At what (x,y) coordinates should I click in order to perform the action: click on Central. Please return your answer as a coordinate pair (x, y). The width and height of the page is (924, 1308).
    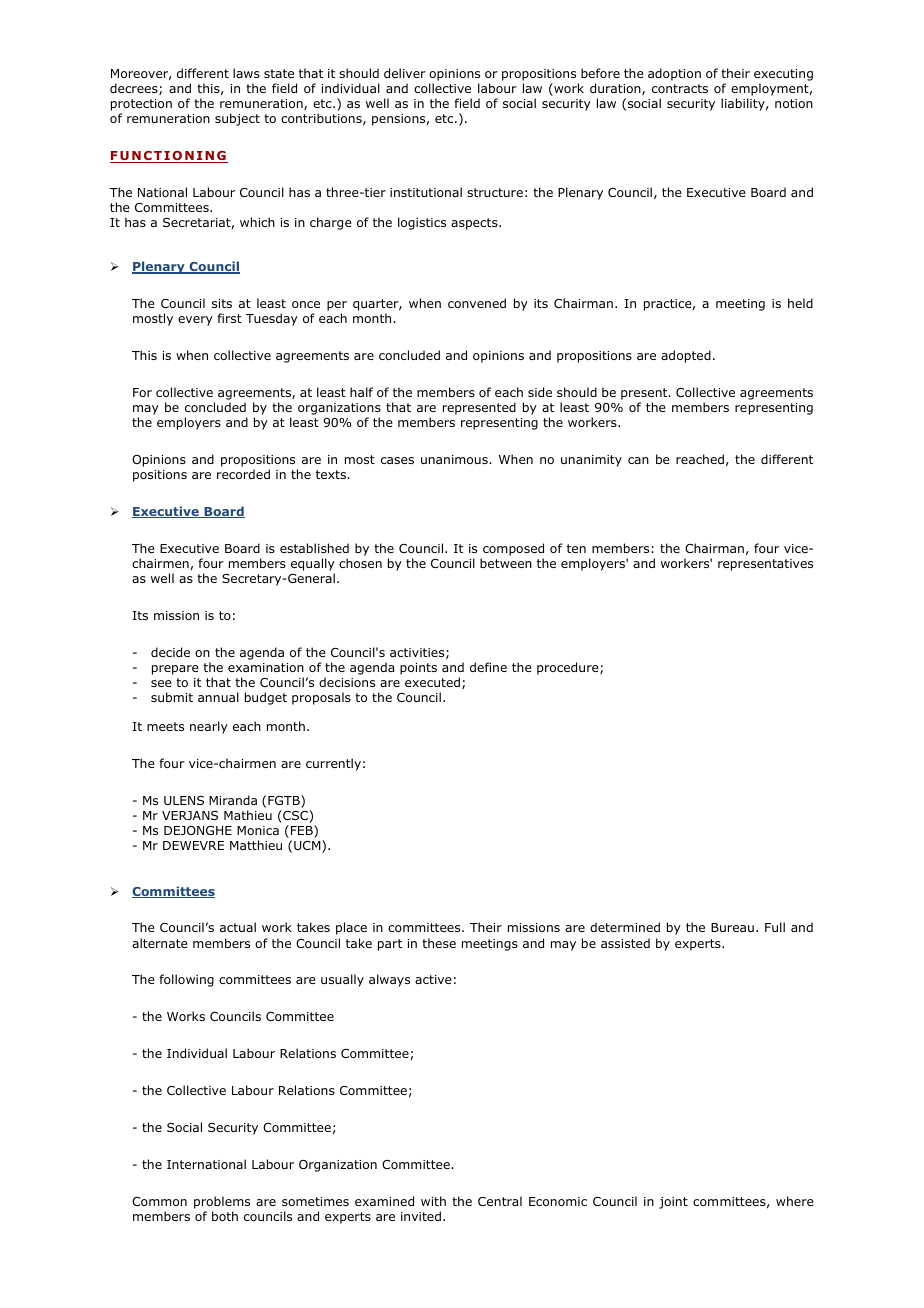
    Looking at the image, I should click on (500, 1201).
